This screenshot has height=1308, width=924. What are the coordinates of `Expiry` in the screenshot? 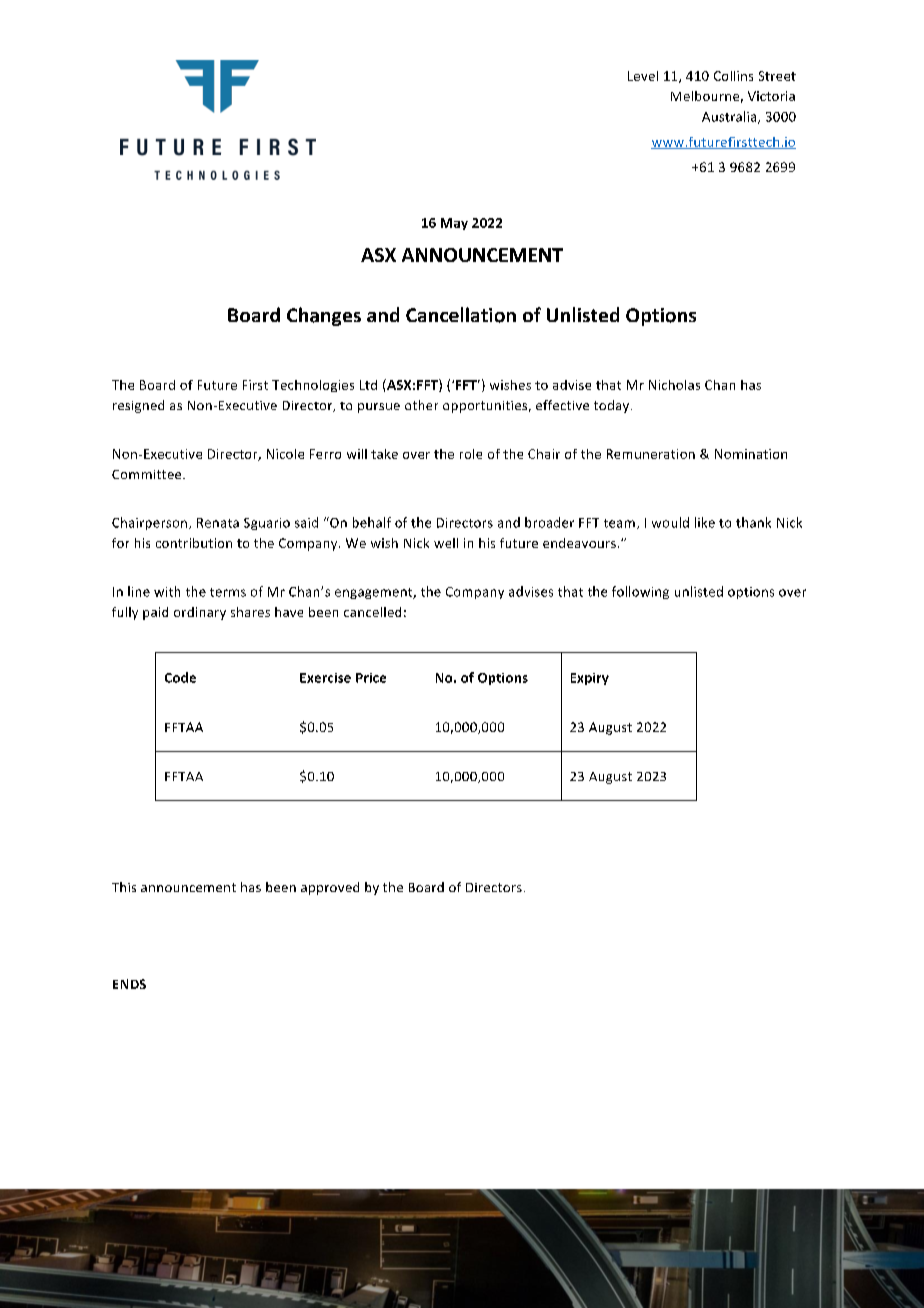 It's located at (590, 679).
